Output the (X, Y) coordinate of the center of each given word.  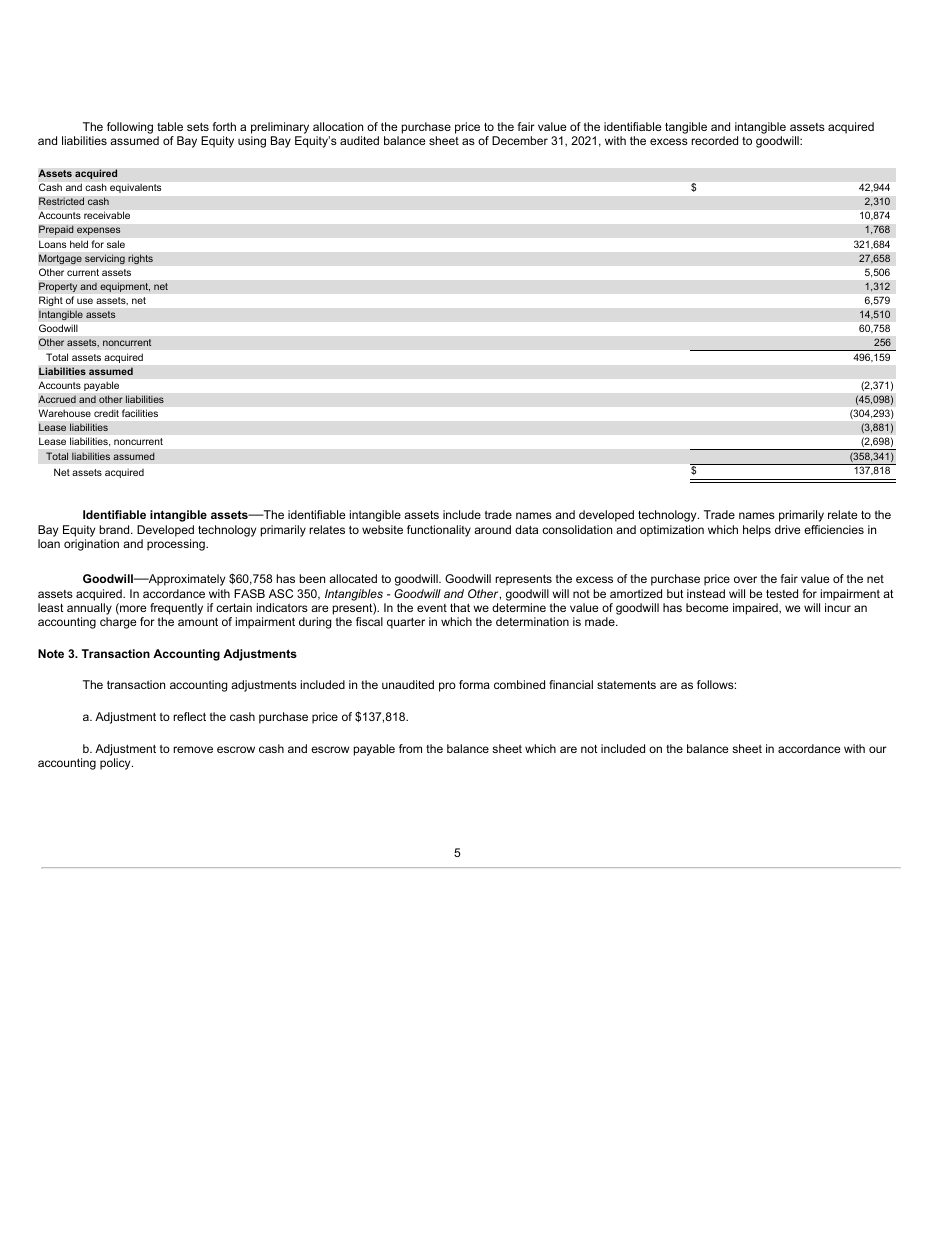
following (130, 128)
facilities (140, 413)
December (520, 140)
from (410, 748)
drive (787, 529)
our (878, 749)
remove (193, 749)
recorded (714, 140)
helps (757, 531)
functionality (439, 531)
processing (177, 545)
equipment (125, 287)
